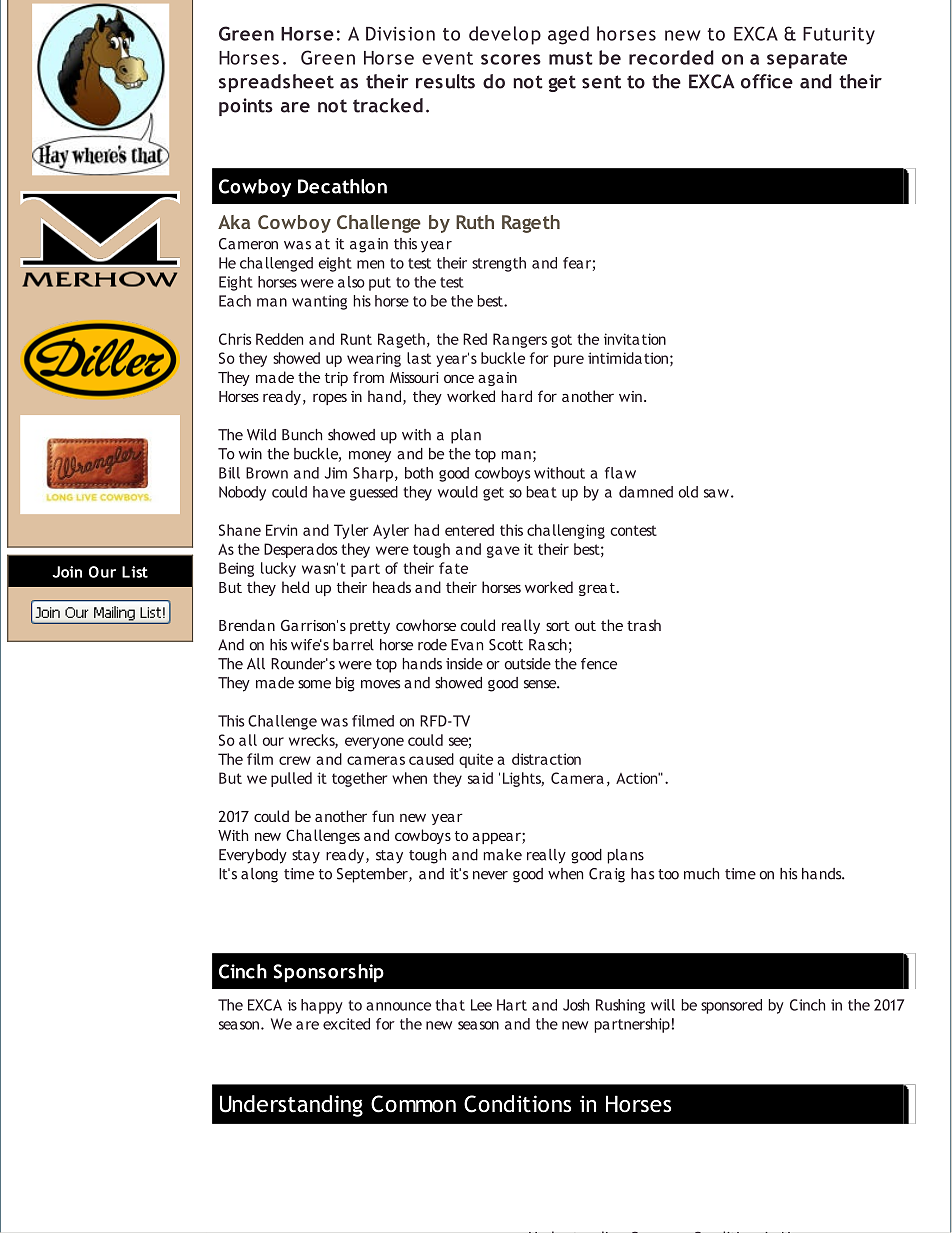 The width and height of the screenshot is (952, 1233). I want to click on old, so click(688, 492).
